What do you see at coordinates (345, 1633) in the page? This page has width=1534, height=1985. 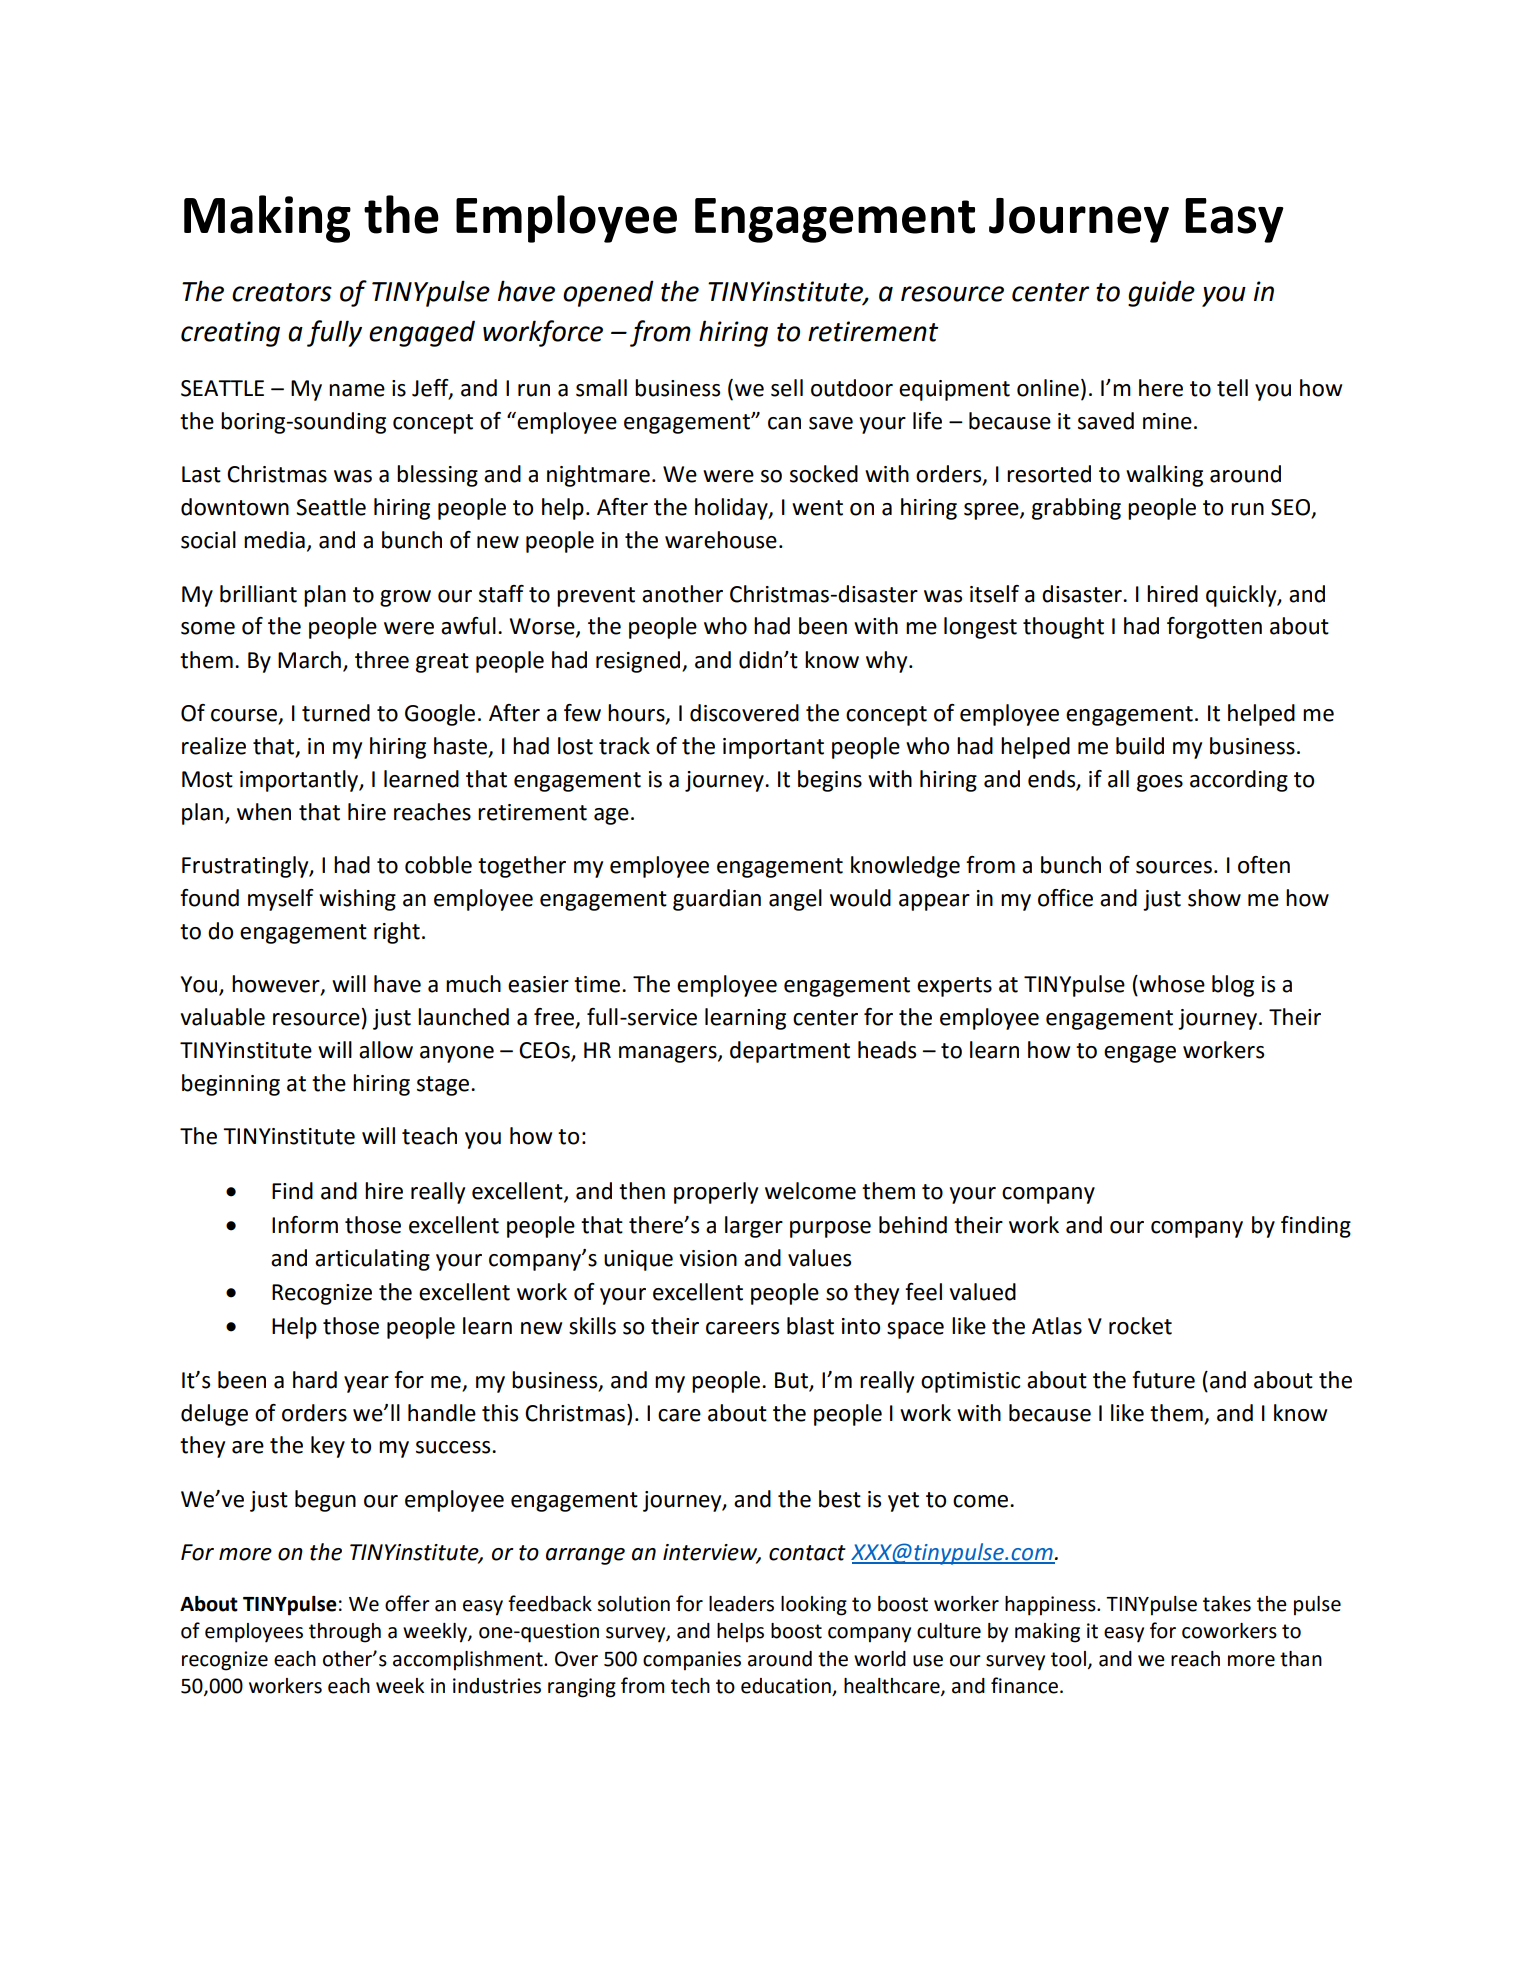 I see `through` at bounding box center [345, 1633].
